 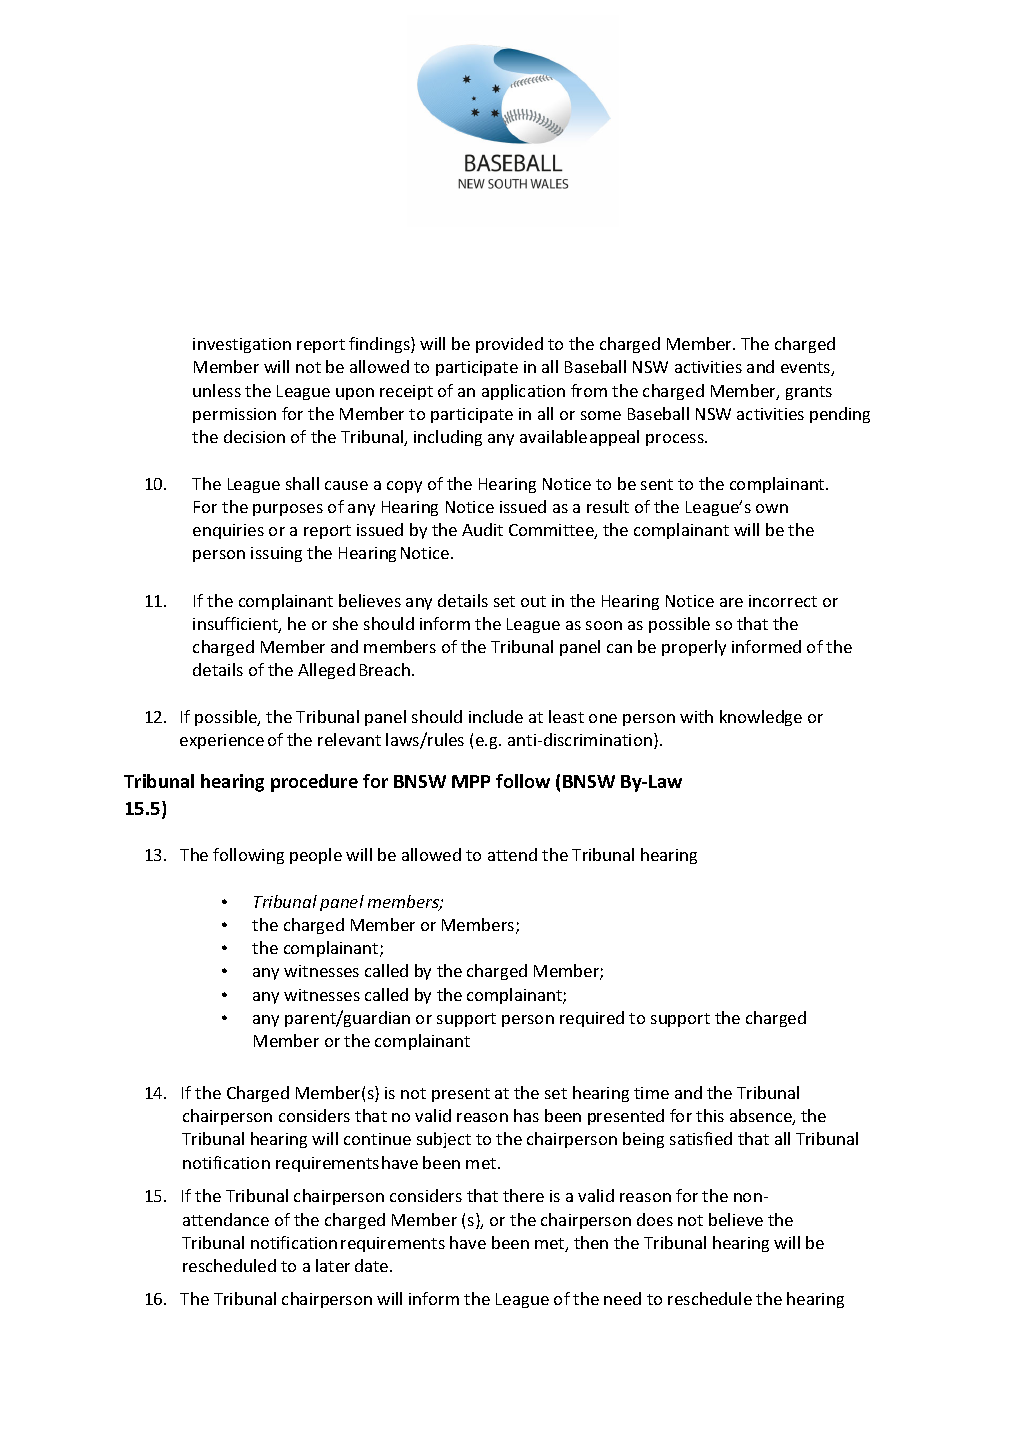 I want to click on include, so click(x=496, y=716).
